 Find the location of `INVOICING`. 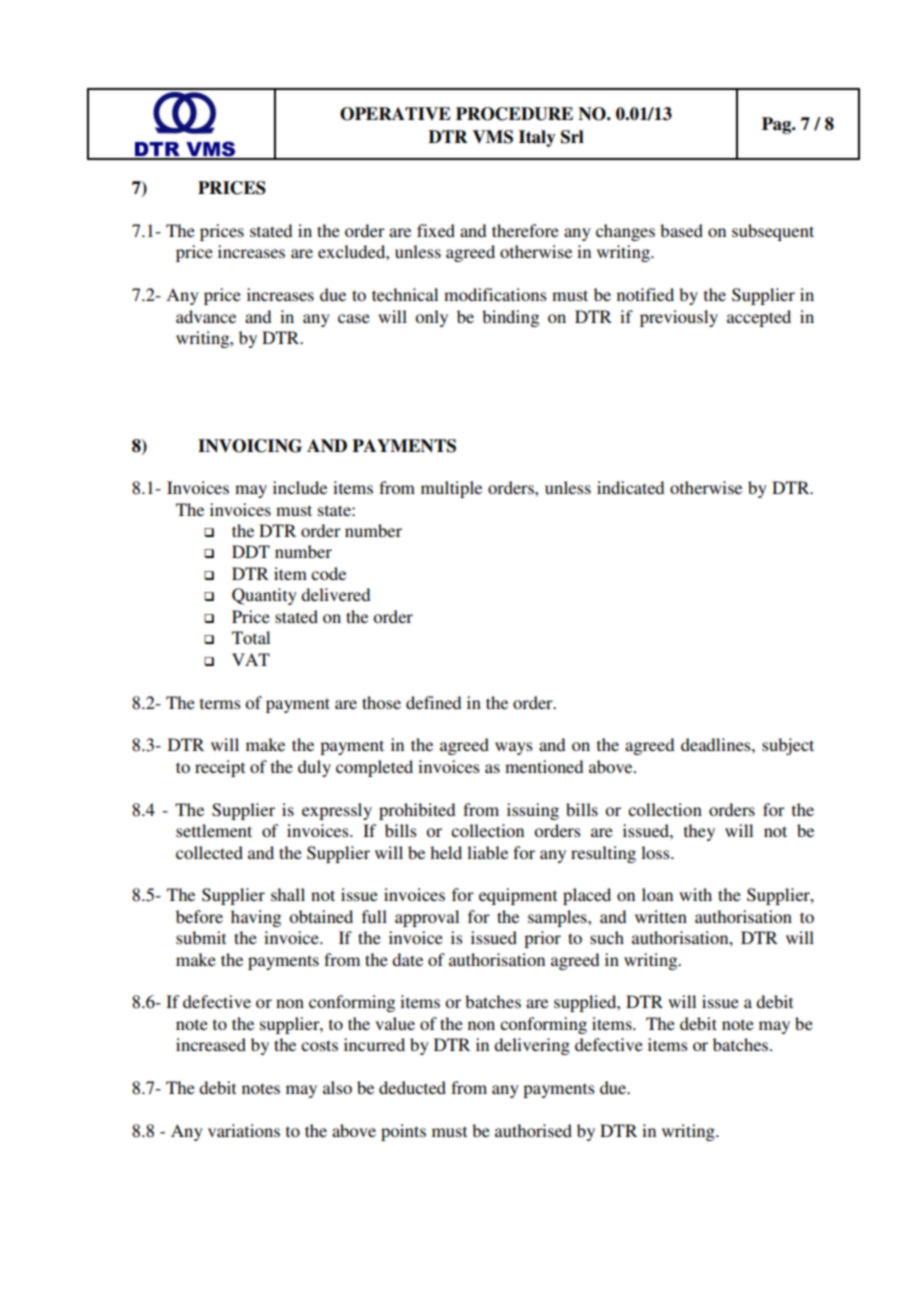

INVOICING is located at coordinates (250, 446).
